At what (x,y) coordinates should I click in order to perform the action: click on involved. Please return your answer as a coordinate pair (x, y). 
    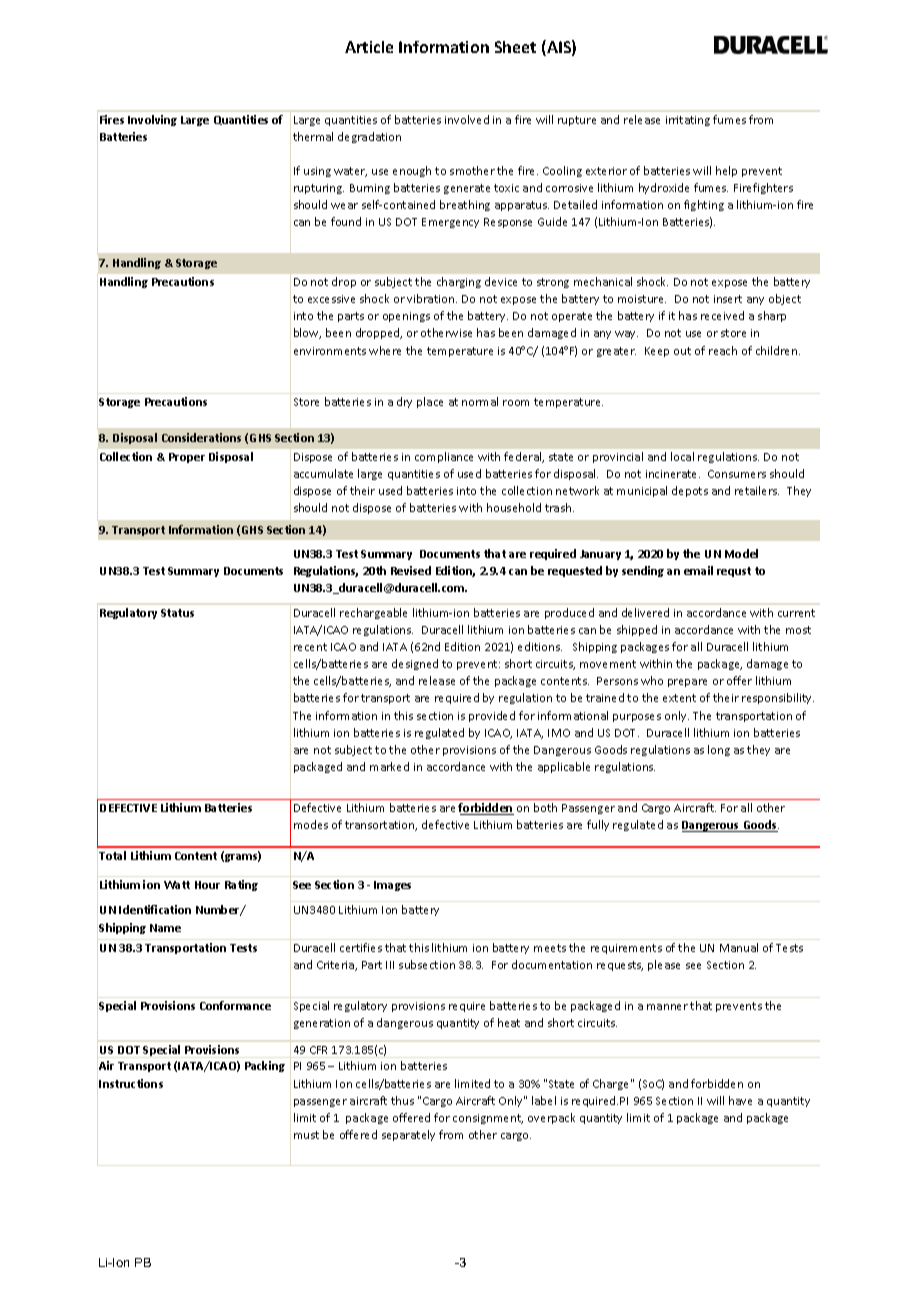
    Looking at the image, I should click on (467, 119).
